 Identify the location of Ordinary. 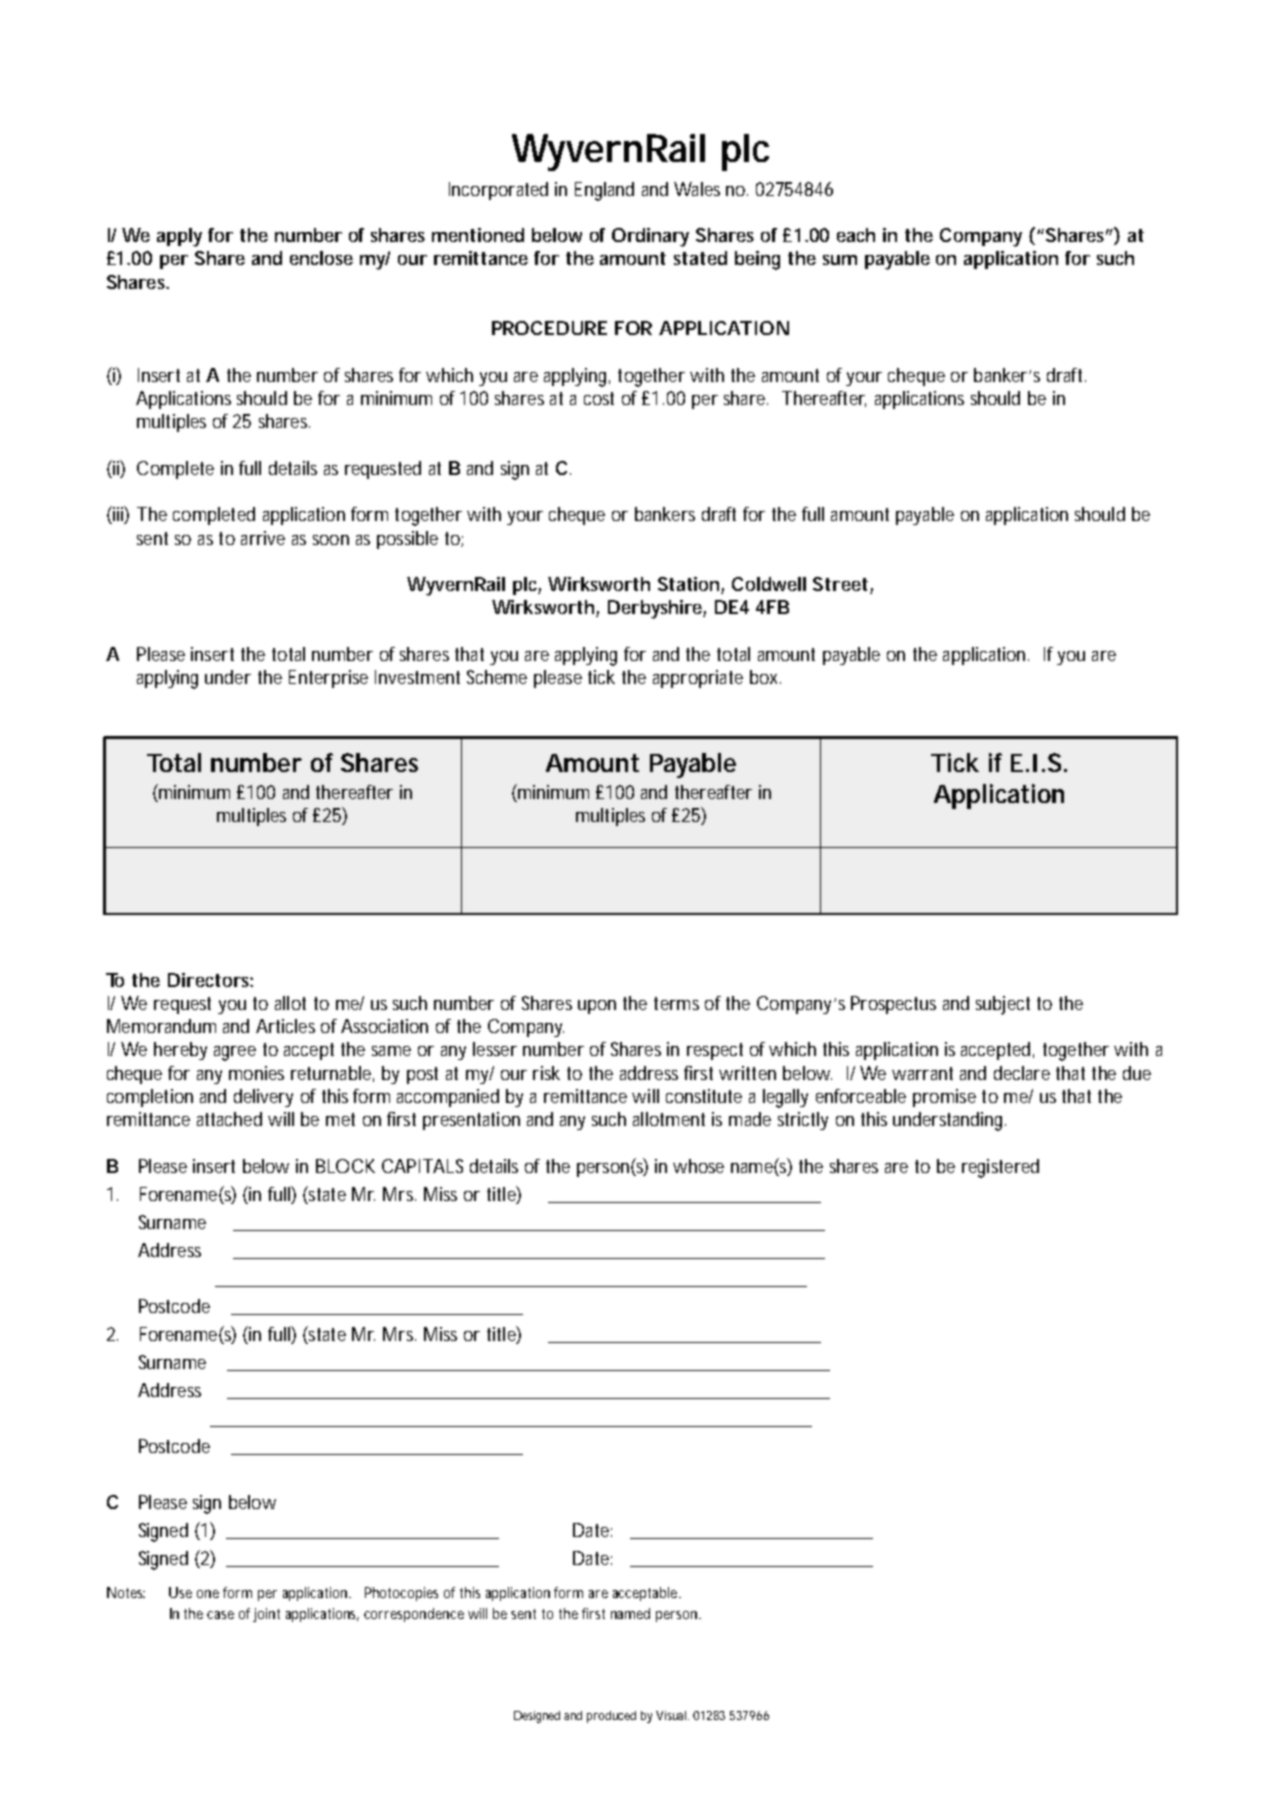
(650, 237).
